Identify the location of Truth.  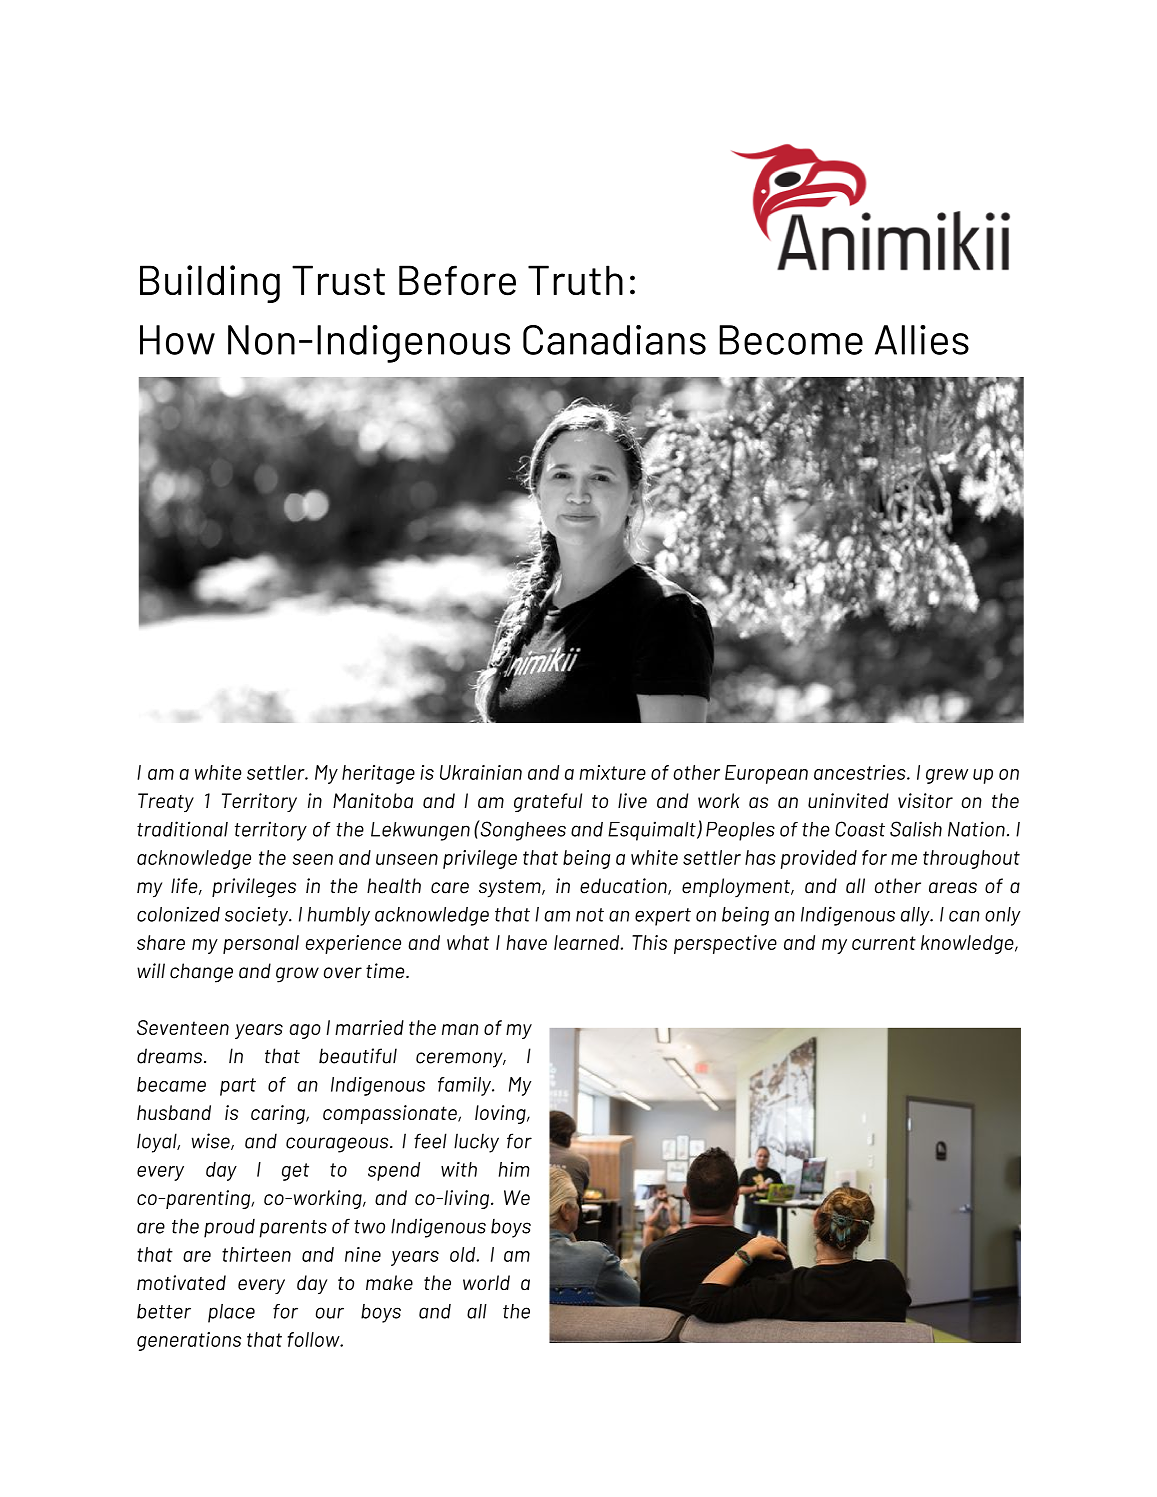
(575, 280).
